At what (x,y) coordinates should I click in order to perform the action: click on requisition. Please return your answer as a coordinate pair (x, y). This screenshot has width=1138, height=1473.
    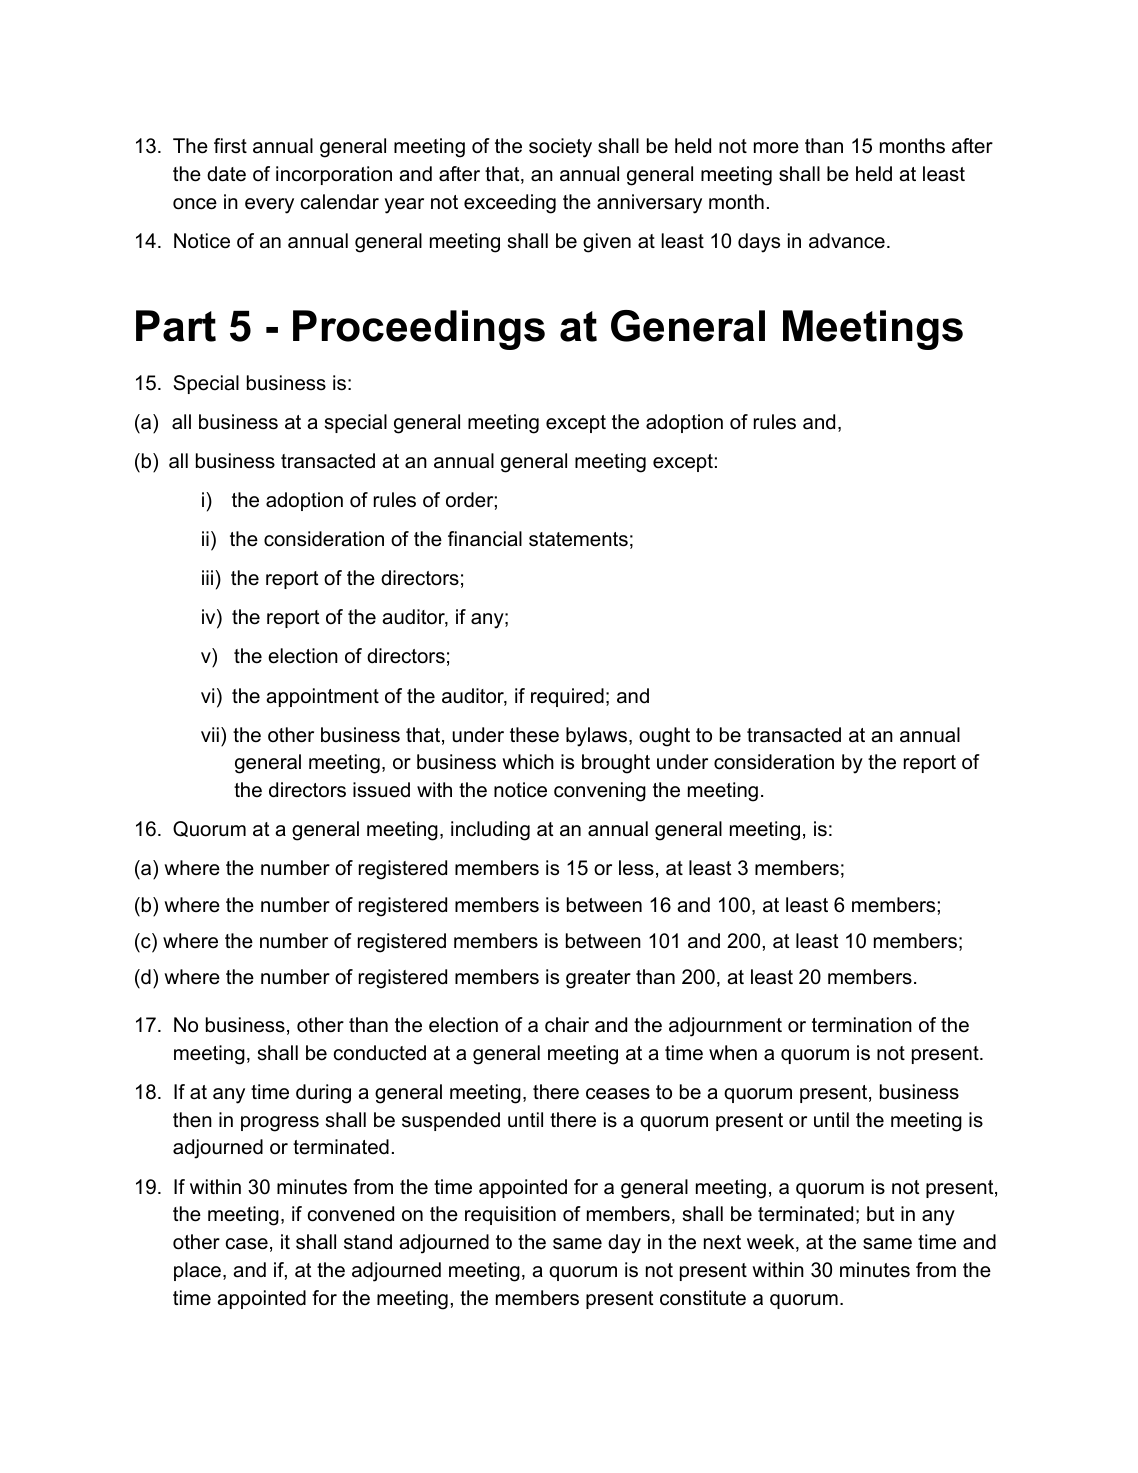
    Looking at the image, I should click on (510, 1215).
